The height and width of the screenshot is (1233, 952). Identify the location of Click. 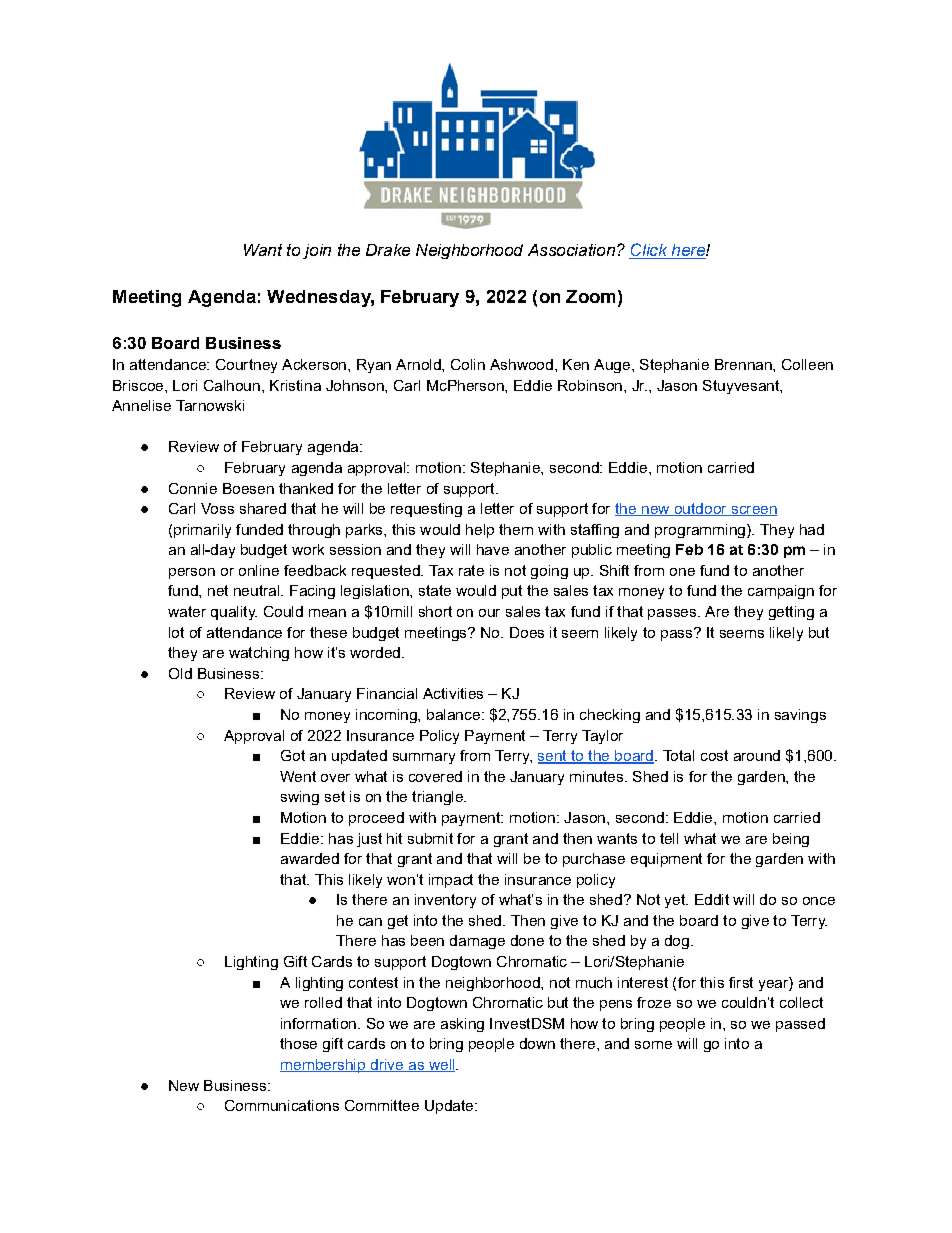
(649, 251).
